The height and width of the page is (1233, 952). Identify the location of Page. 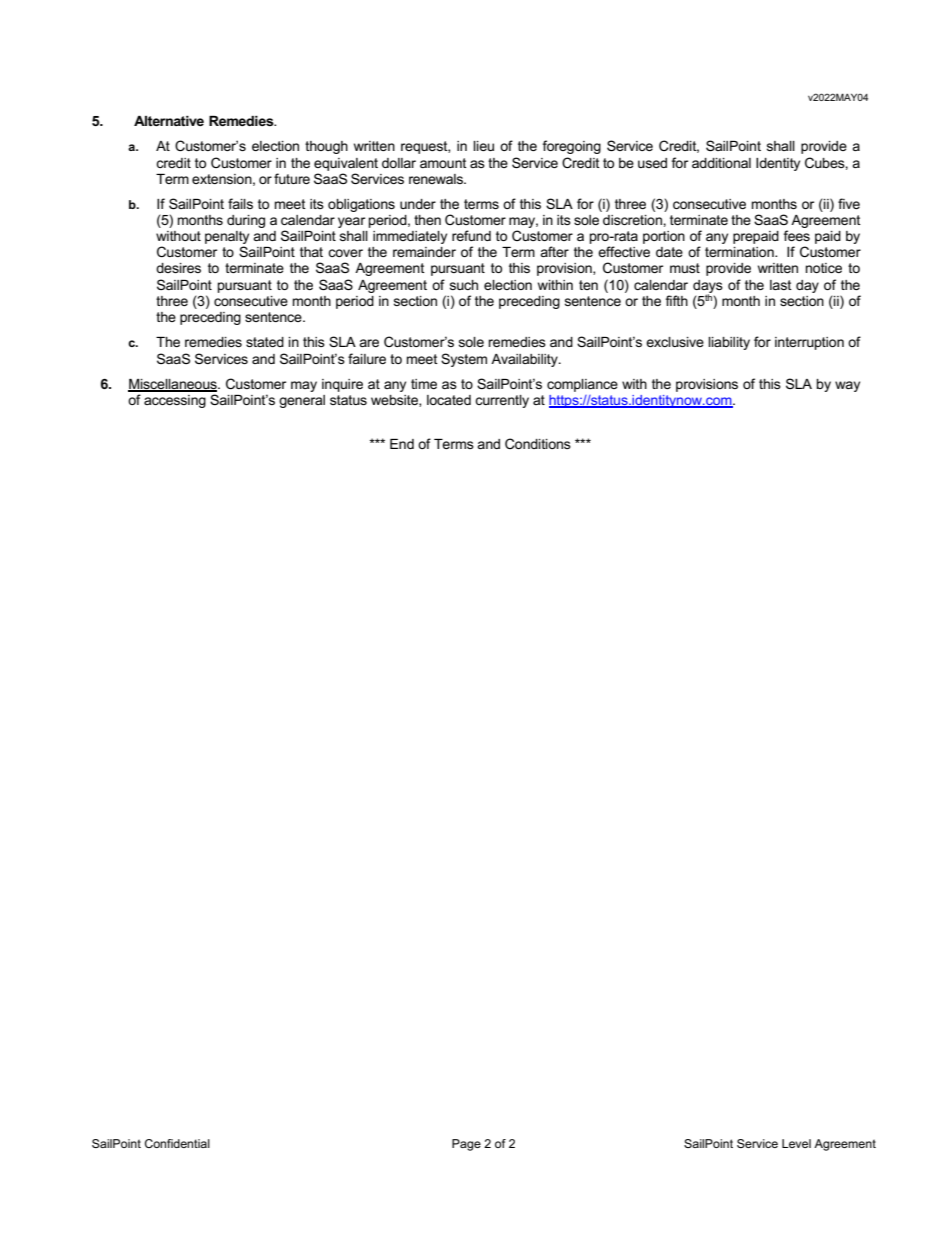
(466, 1145).
